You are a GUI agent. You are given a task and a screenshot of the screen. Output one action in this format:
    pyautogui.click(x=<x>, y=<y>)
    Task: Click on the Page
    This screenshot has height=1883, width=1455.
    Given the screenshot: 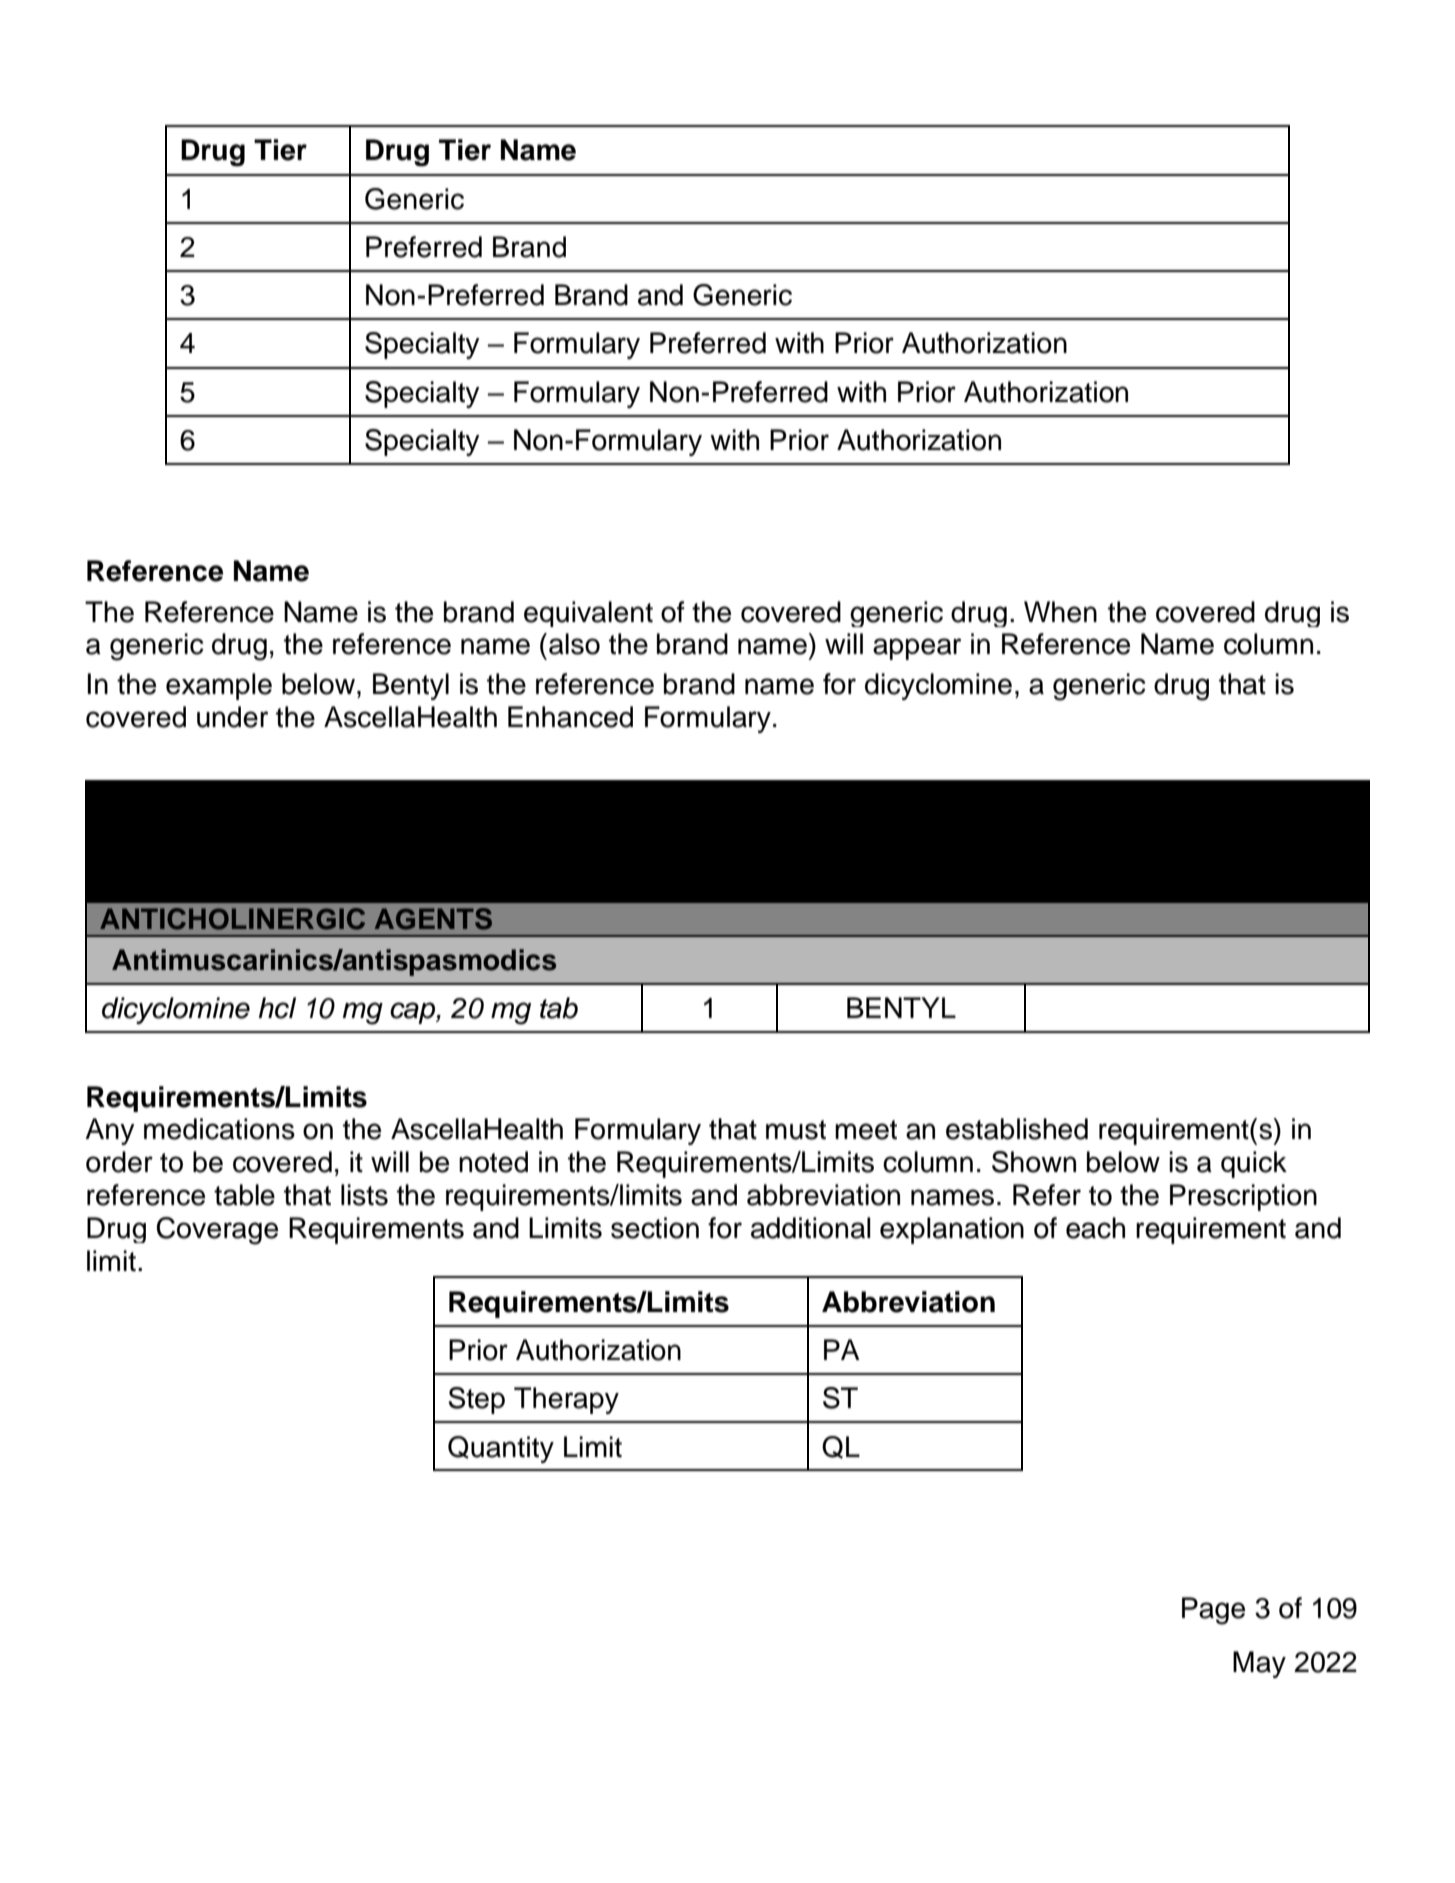 What is the action you would take?
    pyautogui.click(x=1213, y=1611)
